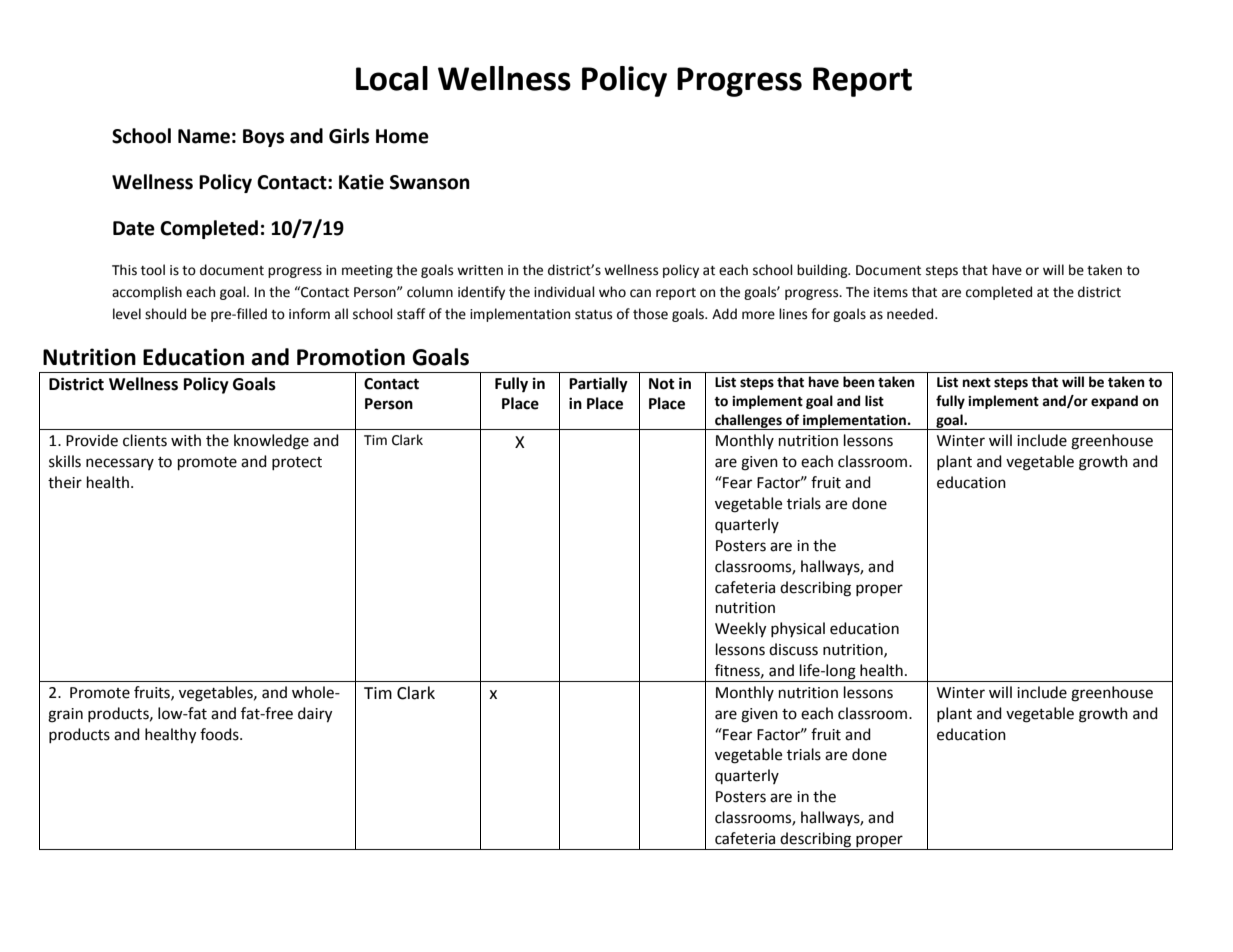 This page has height=952, width=1233. What do you see at coordinates (165, 314) in the page?
I see `should` at bounding box center [165, 314].
